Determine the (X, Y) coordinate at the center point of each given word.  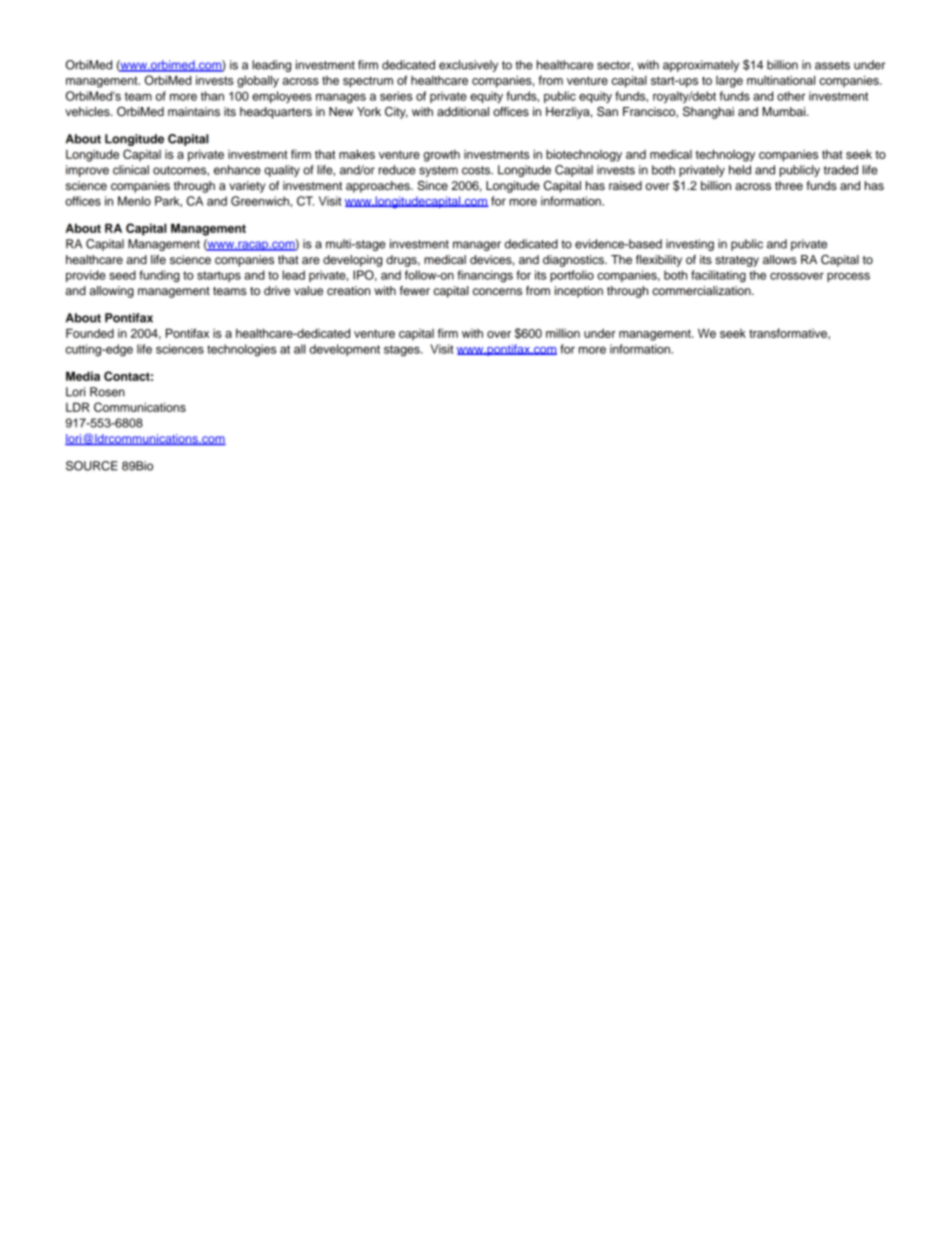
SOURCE (92, 466)
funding (159, 276)
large (729, 82)
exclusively (468, 66)
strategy (737, 261)
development (345, 350)
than (212, 96)
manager (477, 246)
